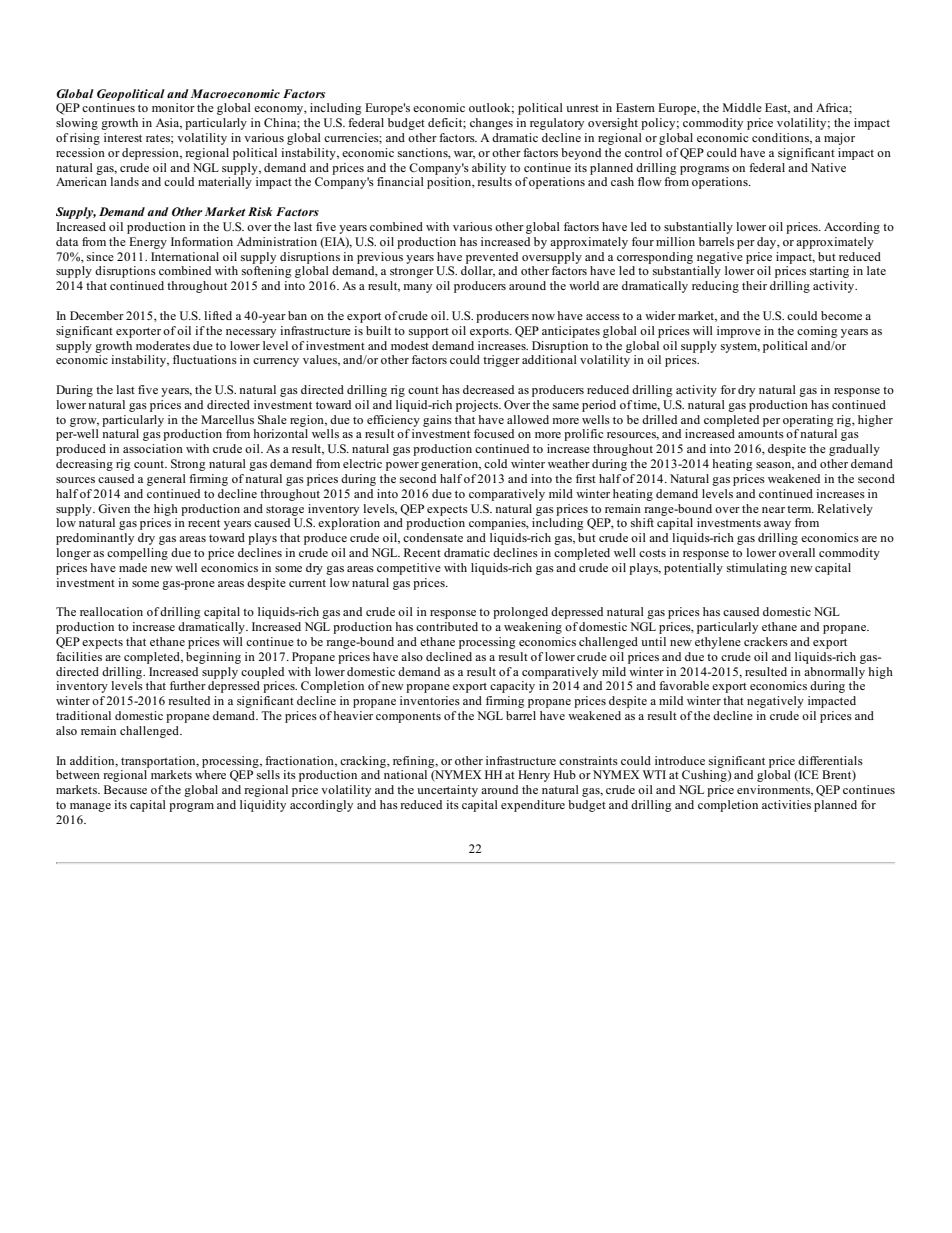 This screenshot has width=952, height=1233. I want to click on changes, so click(491, 124).
